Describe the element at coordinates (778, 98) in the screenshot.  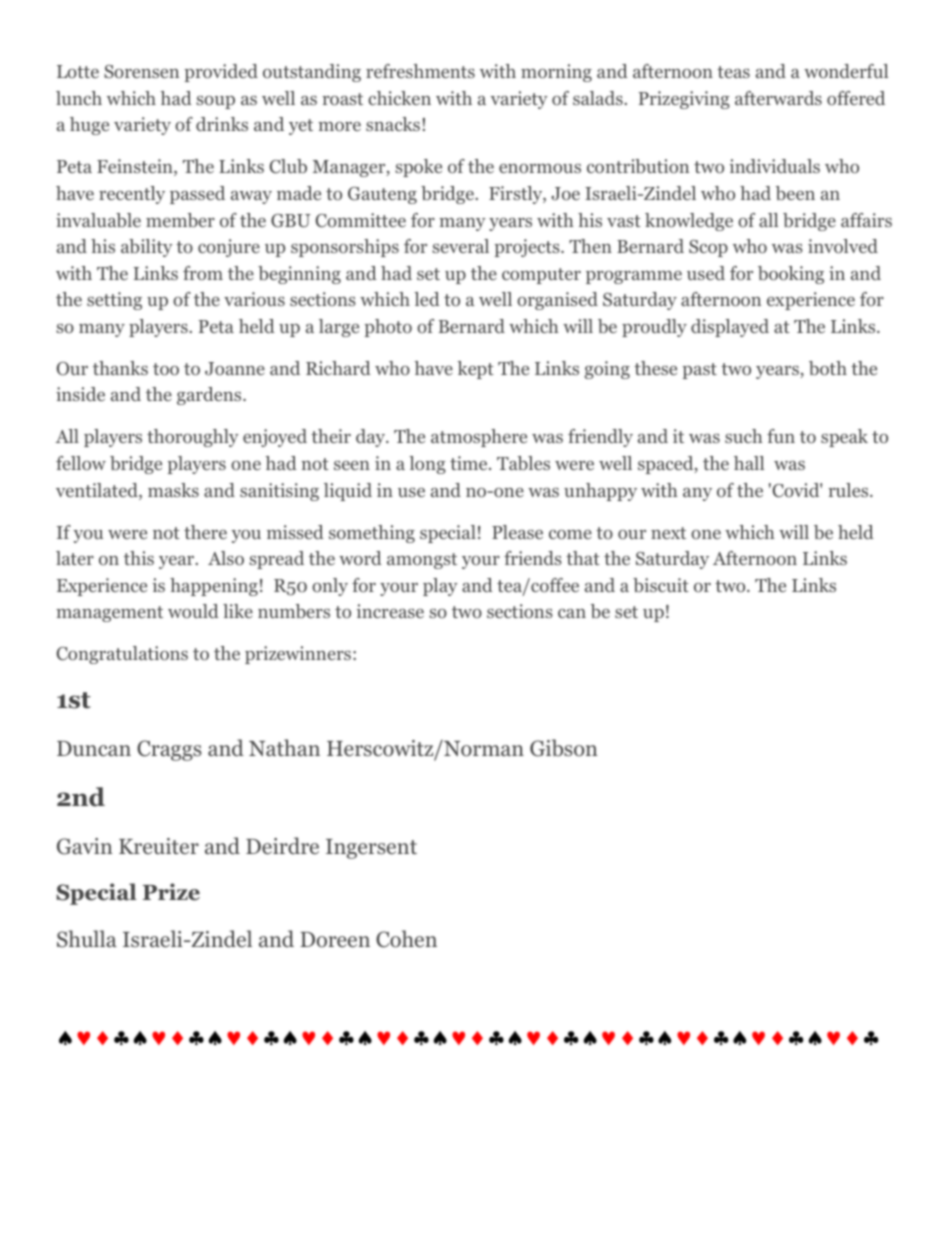
I see `afterwards` at that location.
